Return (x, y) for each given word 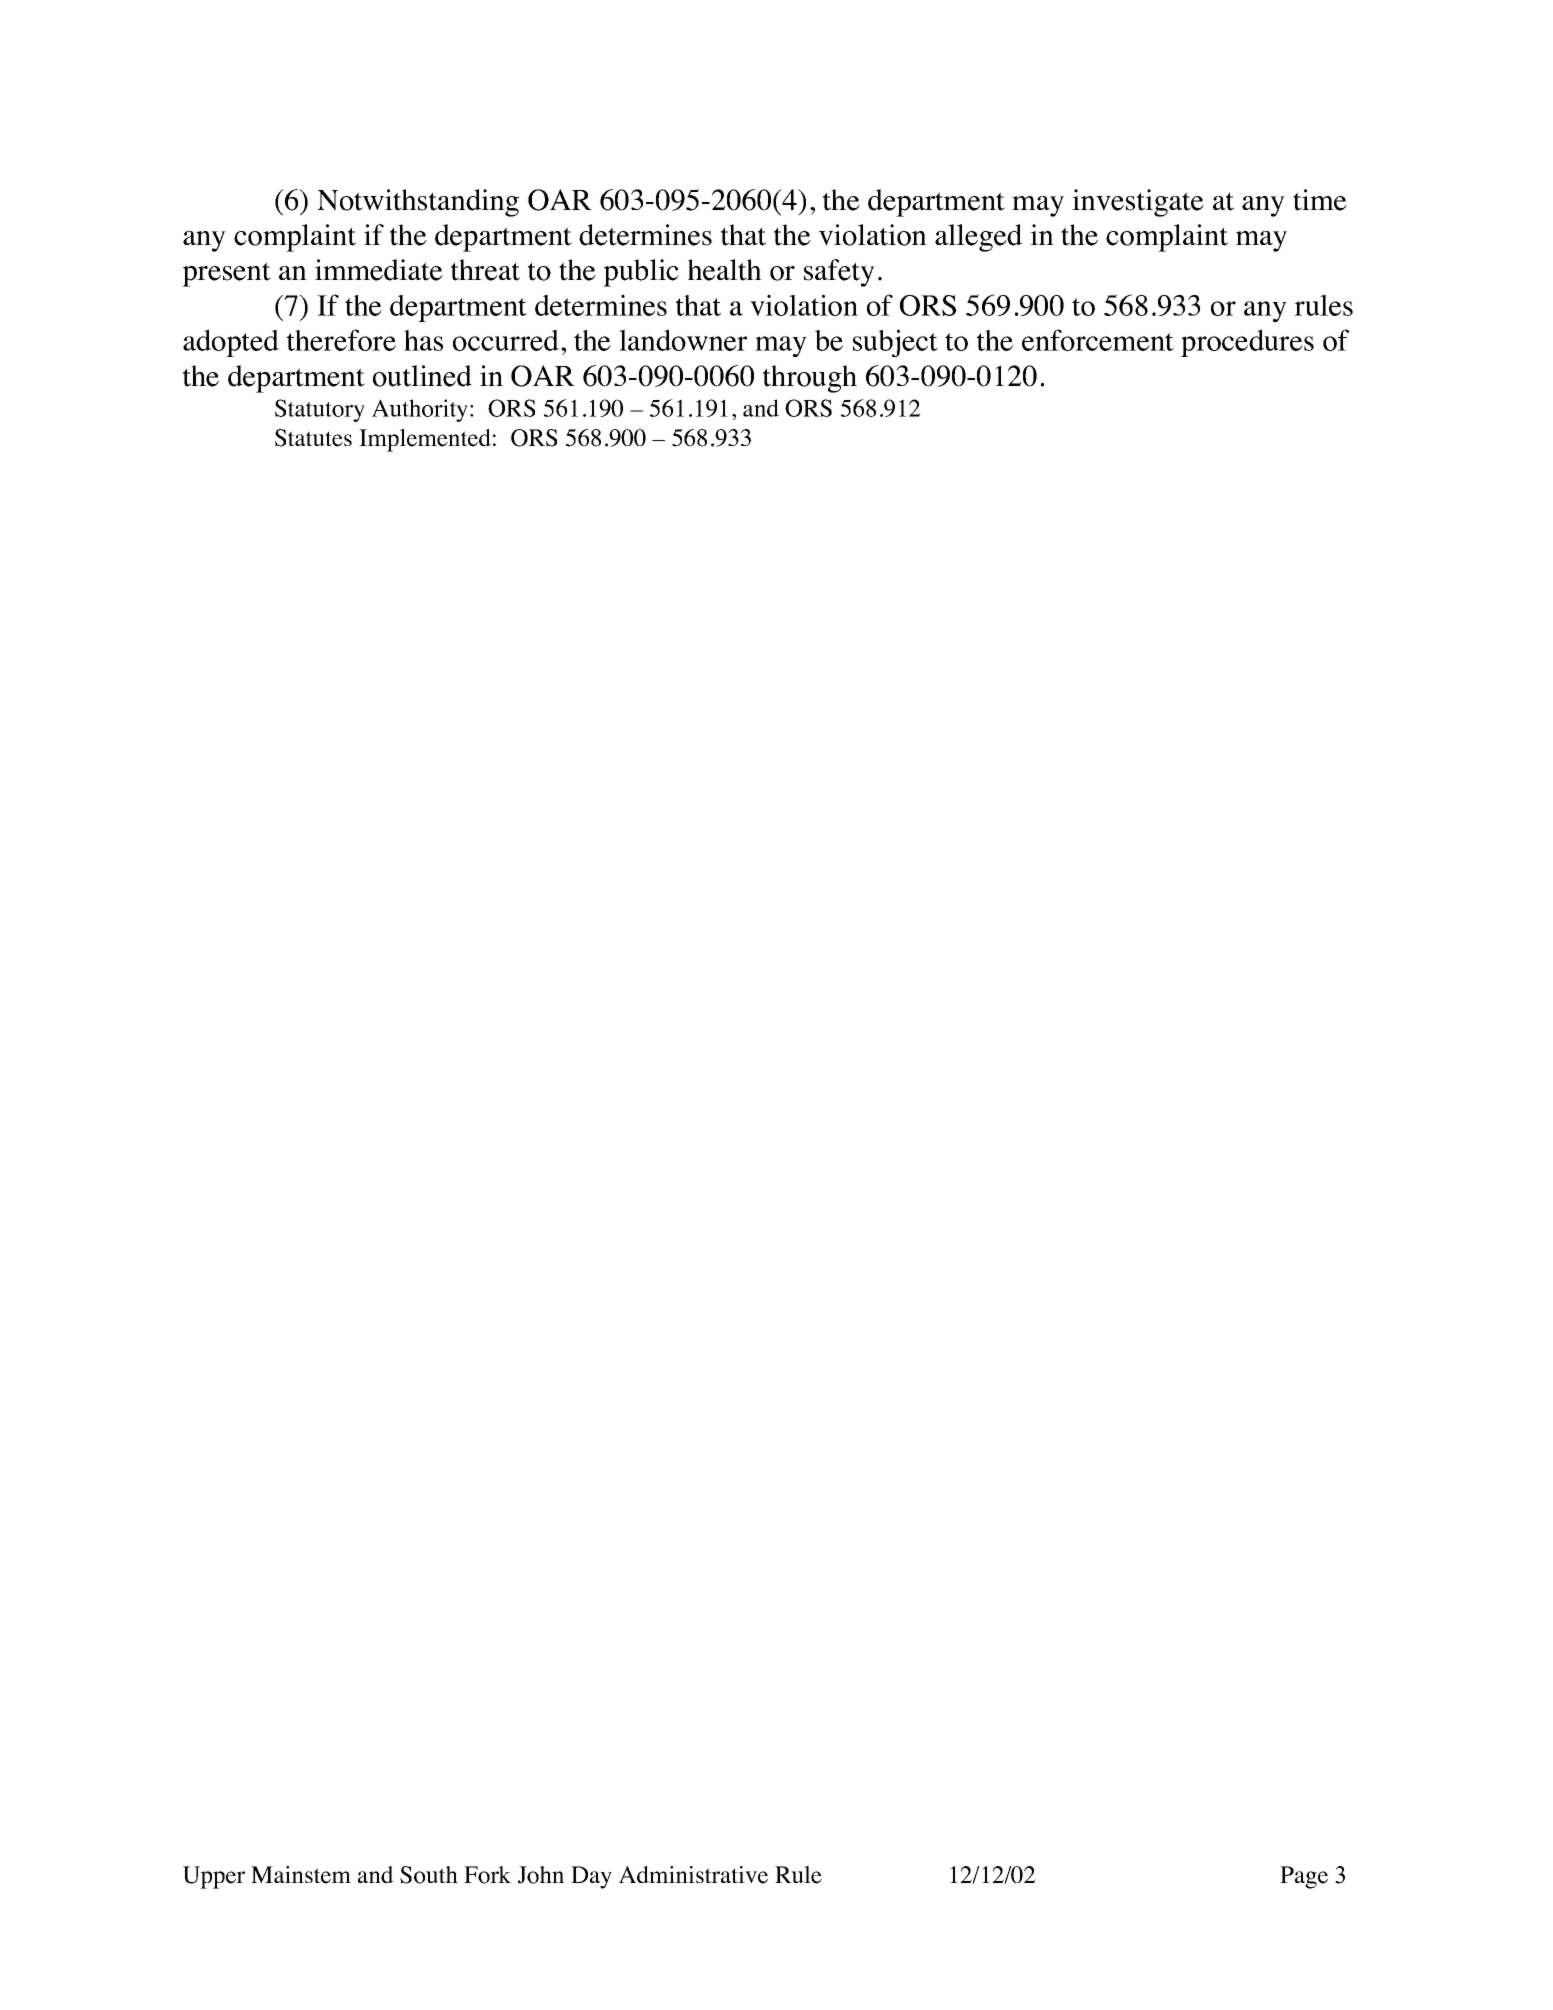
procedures (1247, 343)
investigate (1138, 203)
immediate (379, 270)
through (810, 379)
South (429, 1875)
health (725, 270)
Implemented (425, 440)
